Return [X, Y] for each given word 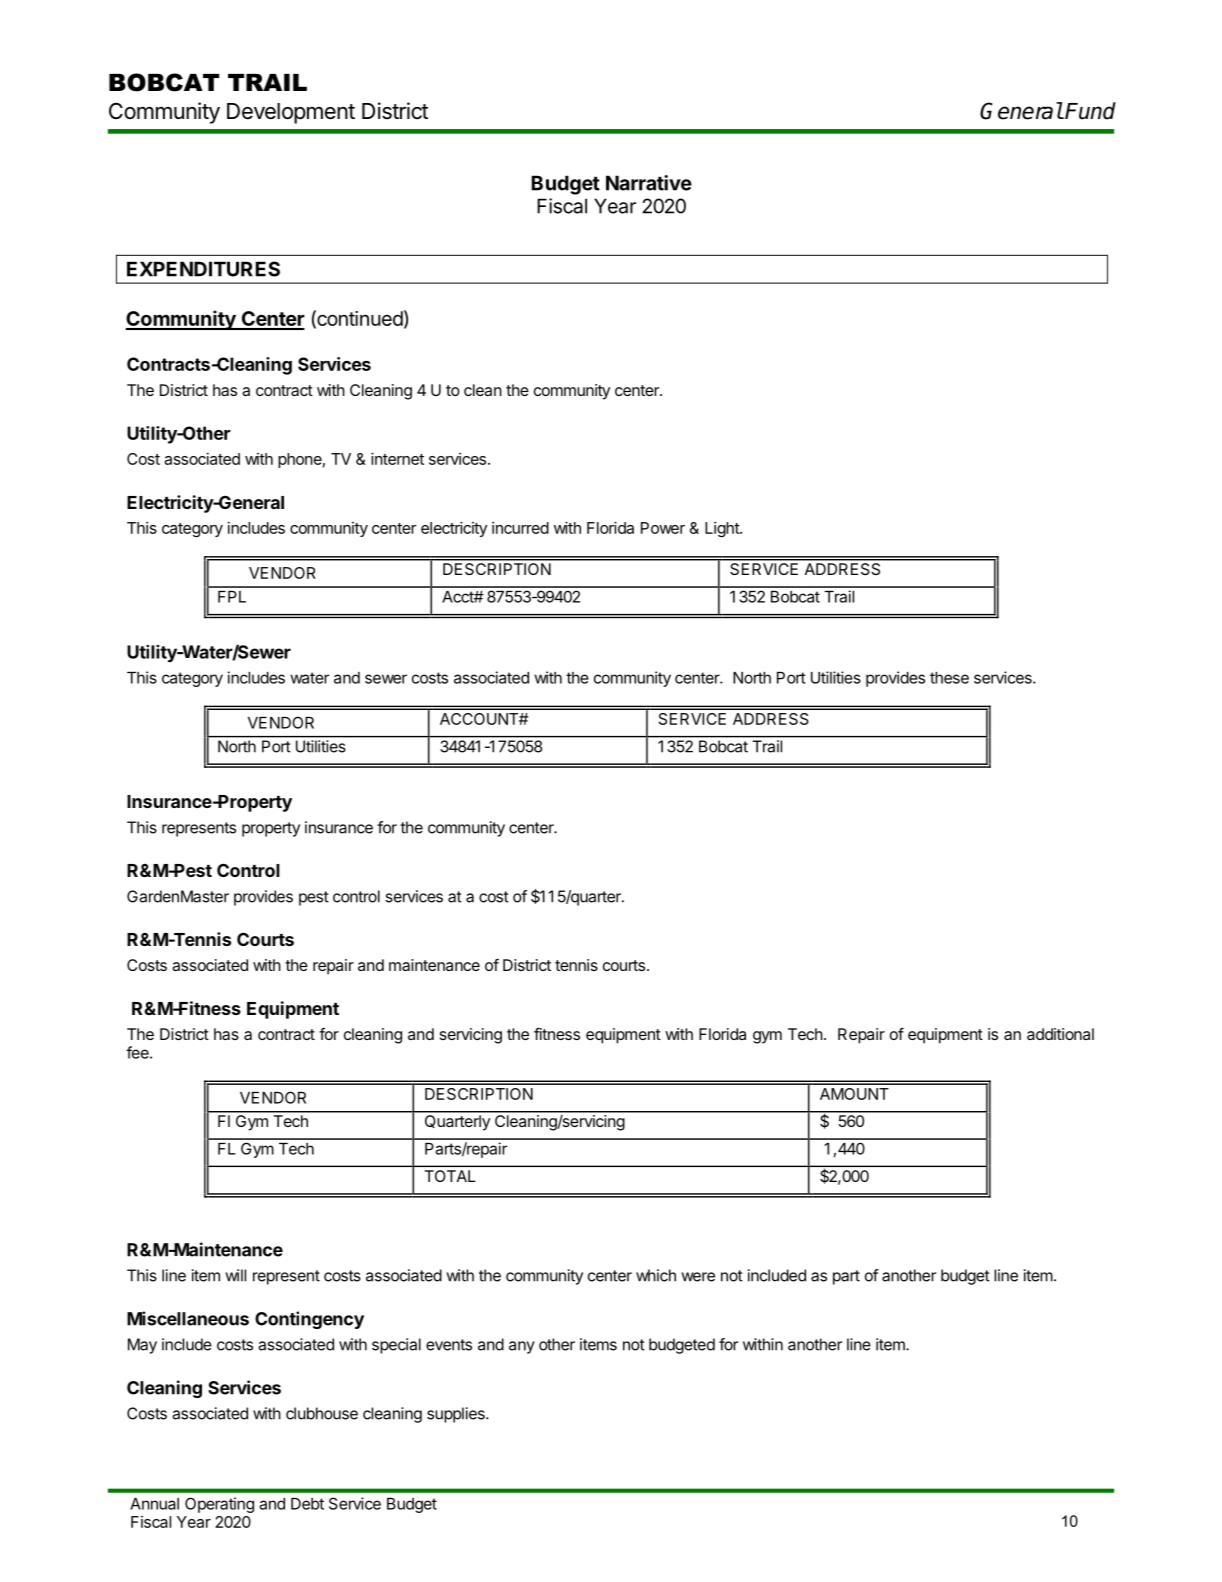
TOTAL [450, 1176]
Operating [219, 1505]
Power [663, 528]
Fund [1090, 111]
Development [291, 113]
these [949, 678]
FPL [232, 597]
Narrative [649, 183]
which [656, 1275]
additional [1060, 1034]
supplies [457, 1415]
